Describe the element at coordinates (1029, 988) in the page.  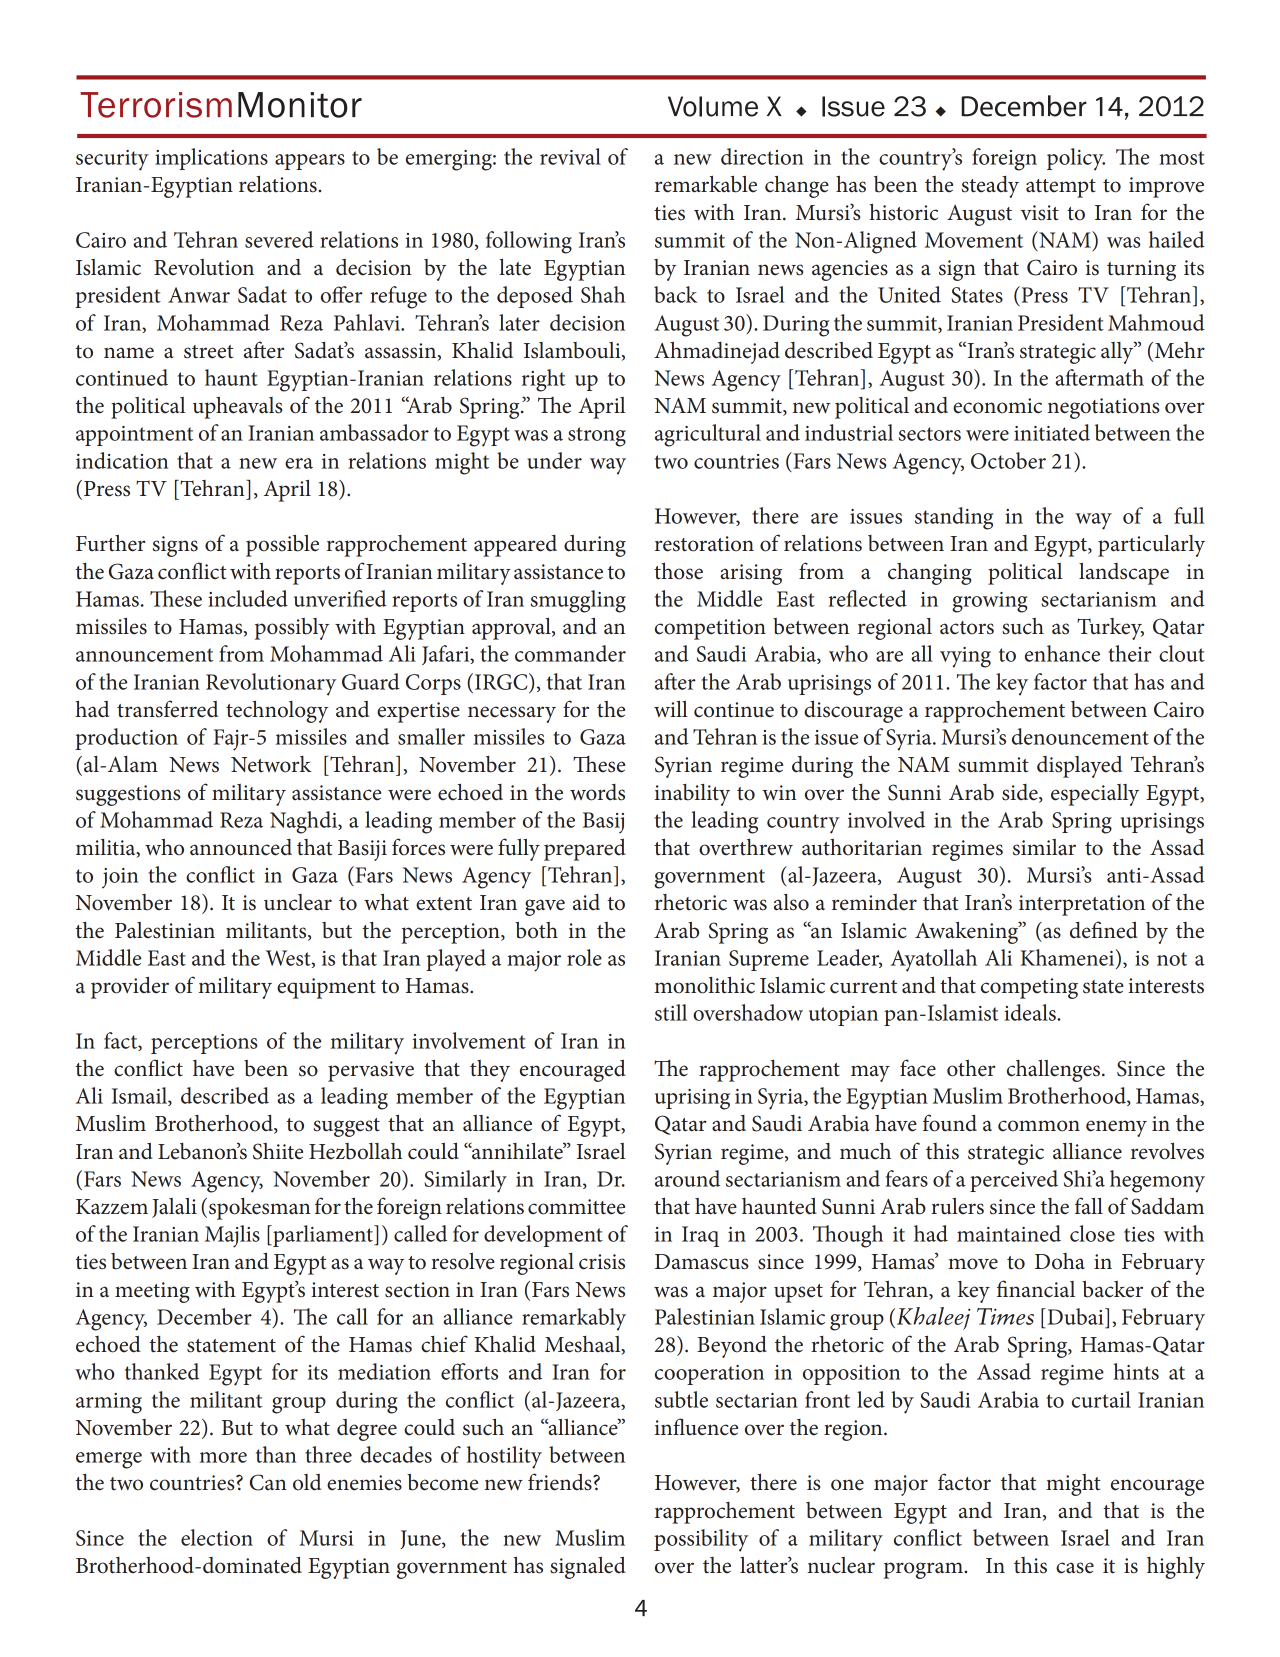
I see `competing` at that location.
